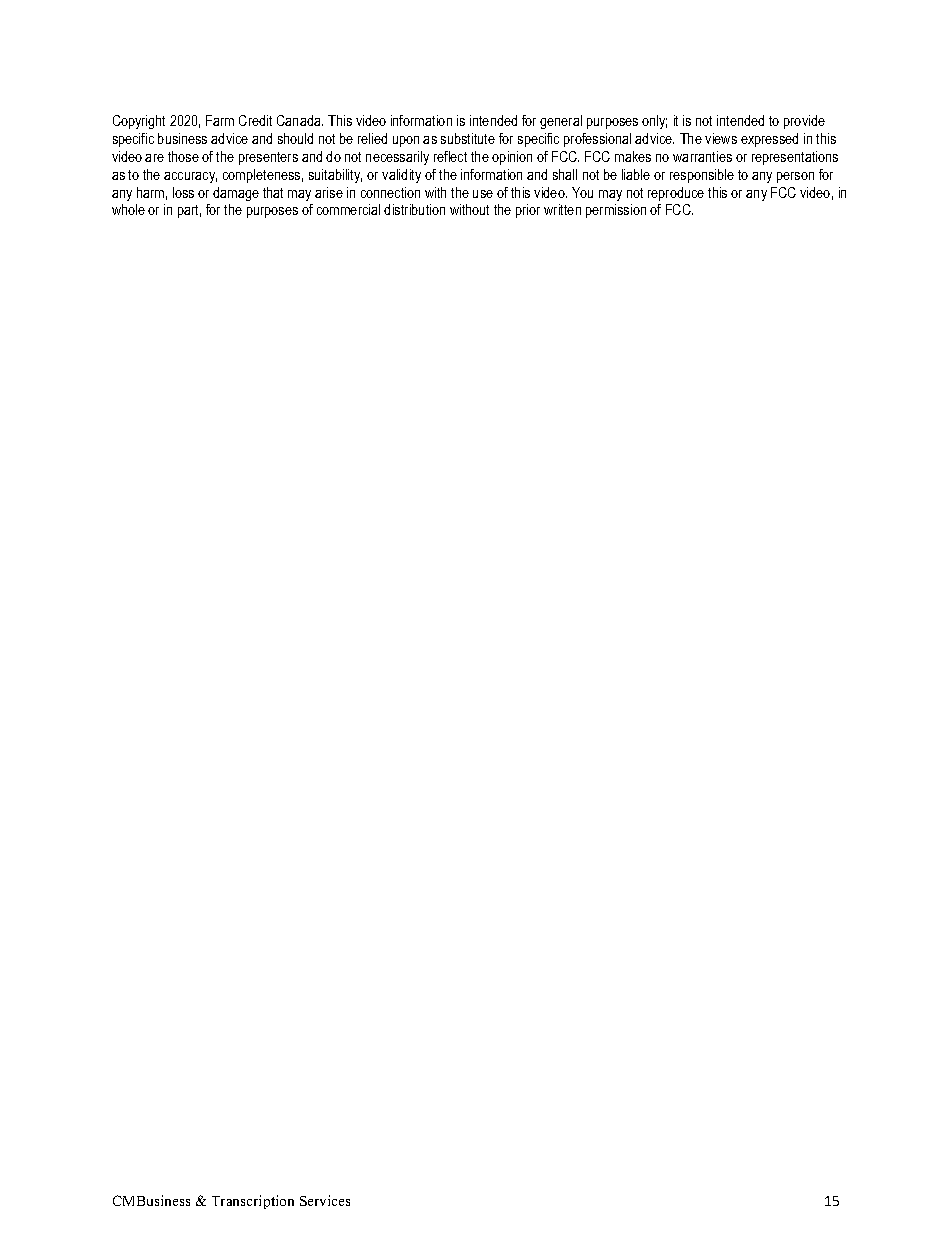 This page has height=1233, width=952. What do you see at coordinates (582, 192) in the page?
I see `You` at bounding box center [582, 192].
